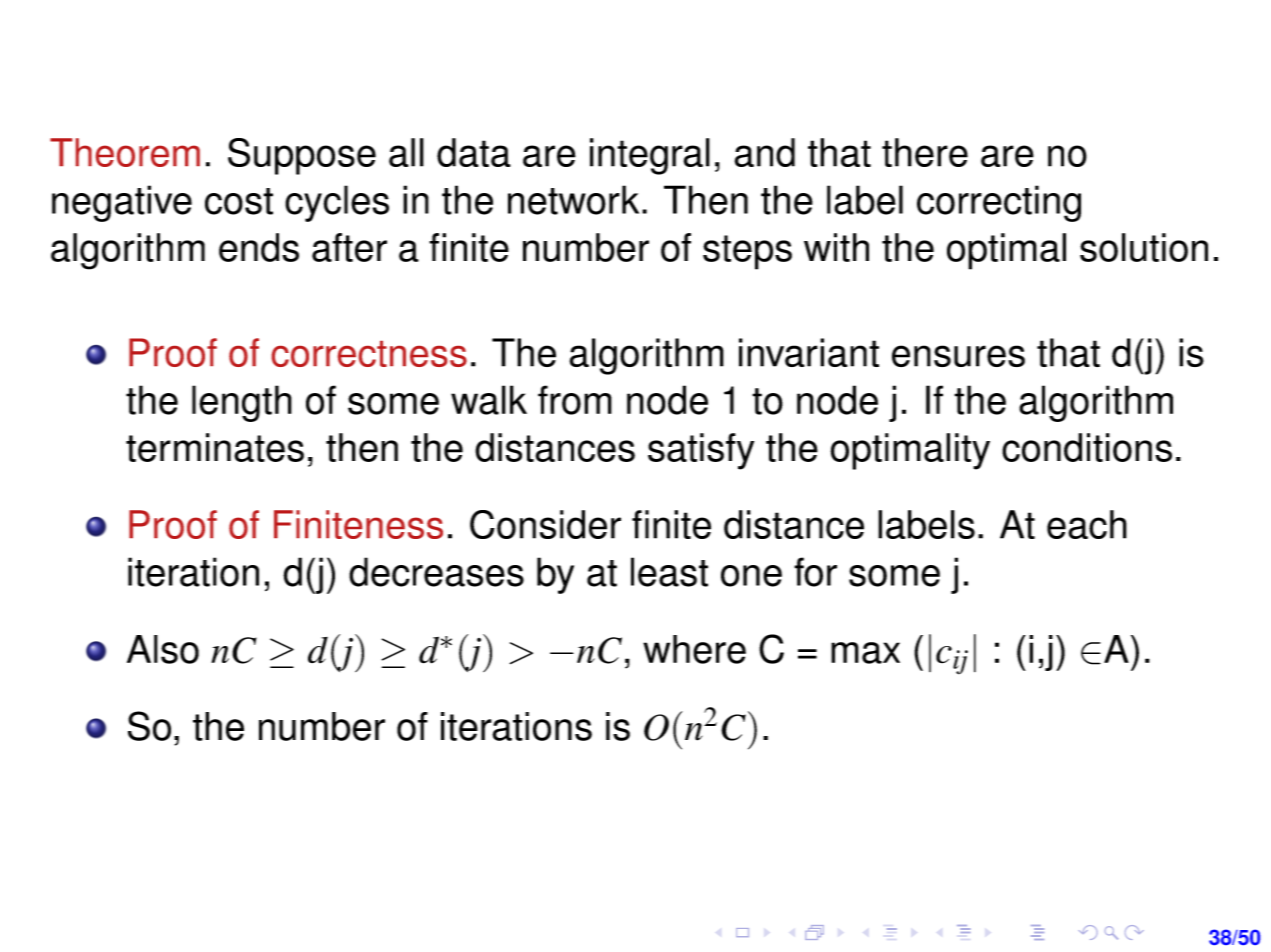  I want to click on integral, so click(650, 156).
